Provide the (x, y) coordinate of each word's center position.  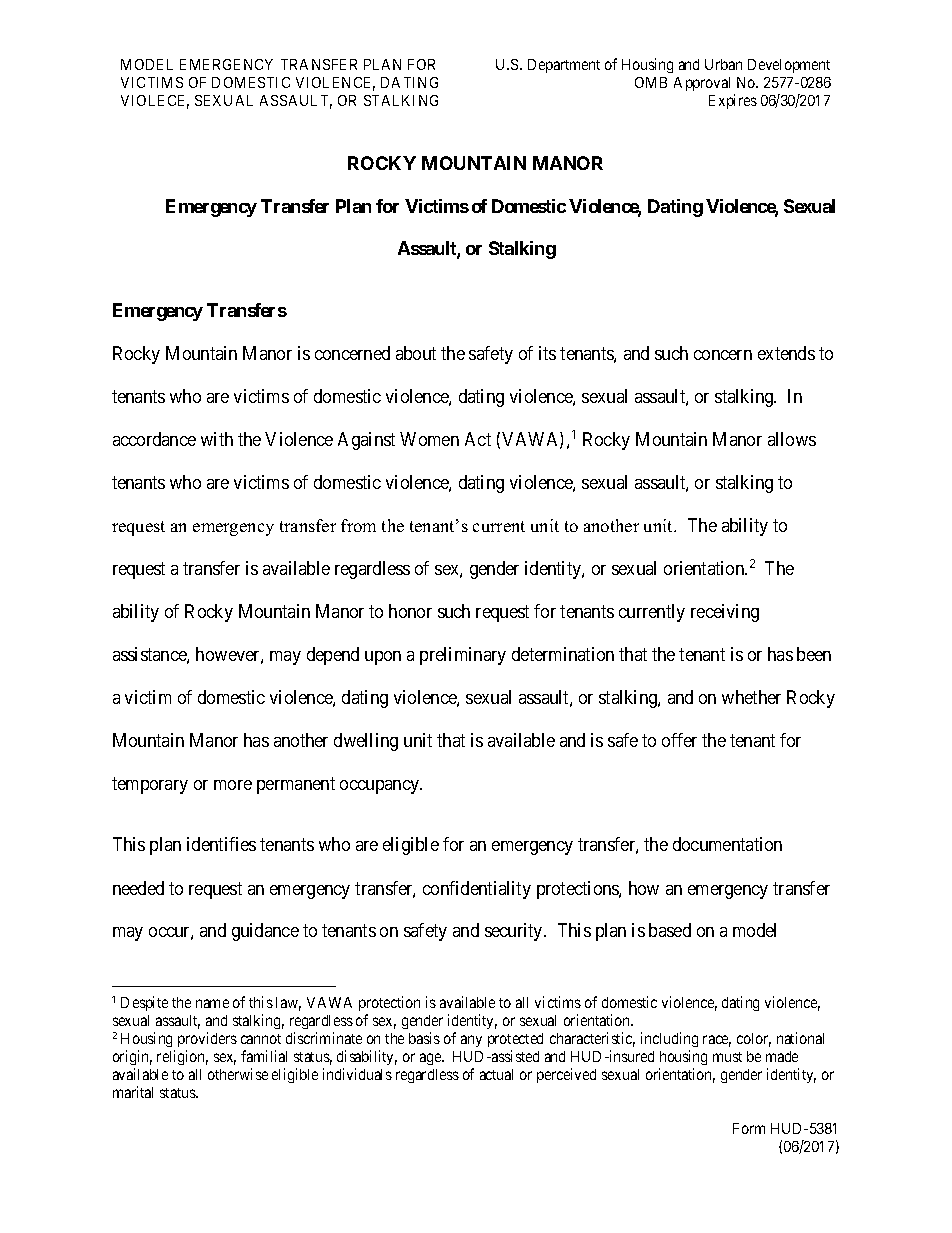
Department (564, 66)
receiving (725, 613)
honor (410, 611)
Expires (733, 101)
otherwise (238, 1074)
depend (333, 656)
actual (496, 1074)
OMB (651, 82)
